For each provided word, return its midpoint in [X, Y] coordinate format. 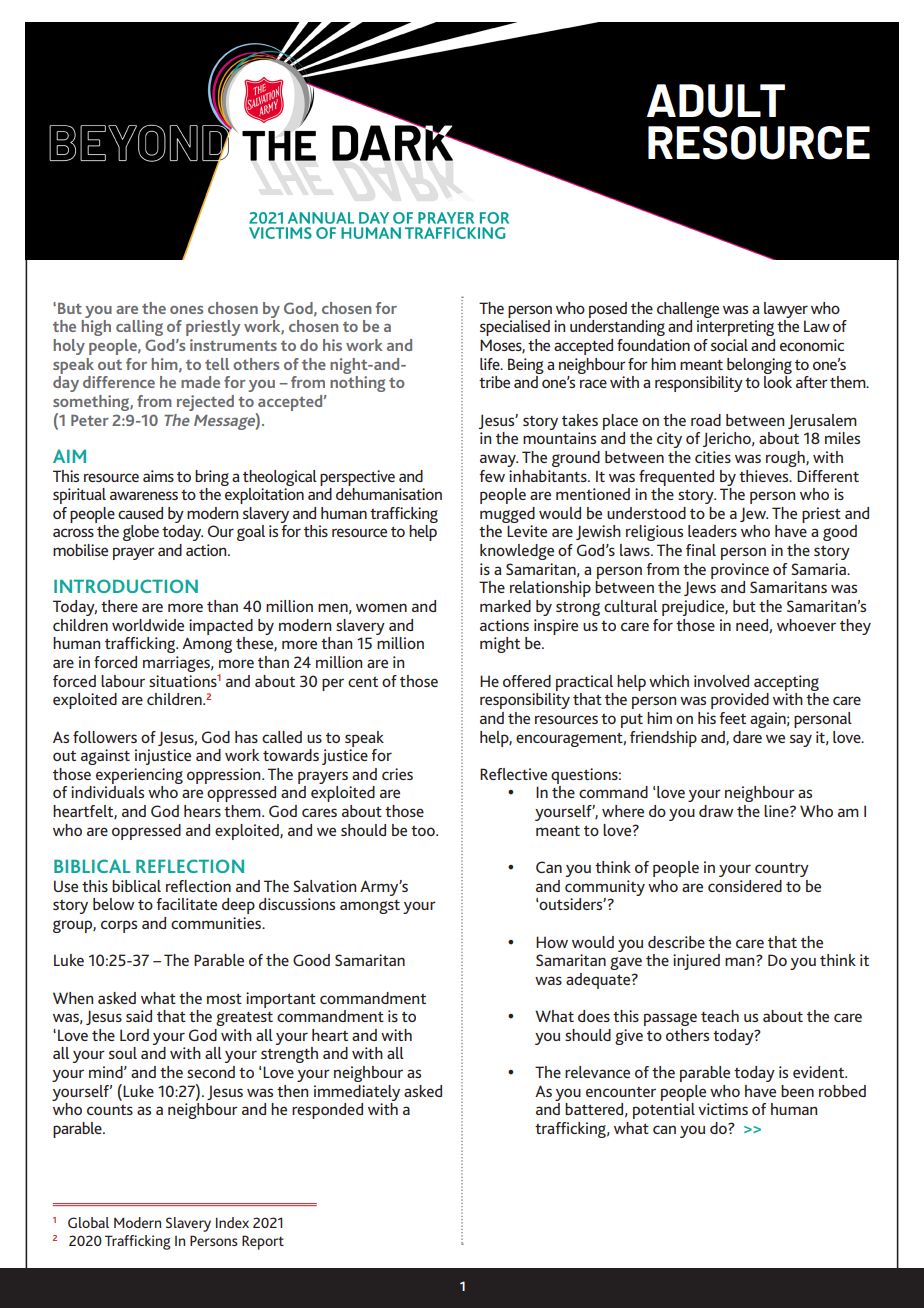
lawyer [786, 310]
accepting [786, 683]
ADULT [716, 101]
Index [232, 1222]
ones [186, 310]
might [500, 645]
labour [123, 681]
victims [723, 1109]
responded [327, 1111]
